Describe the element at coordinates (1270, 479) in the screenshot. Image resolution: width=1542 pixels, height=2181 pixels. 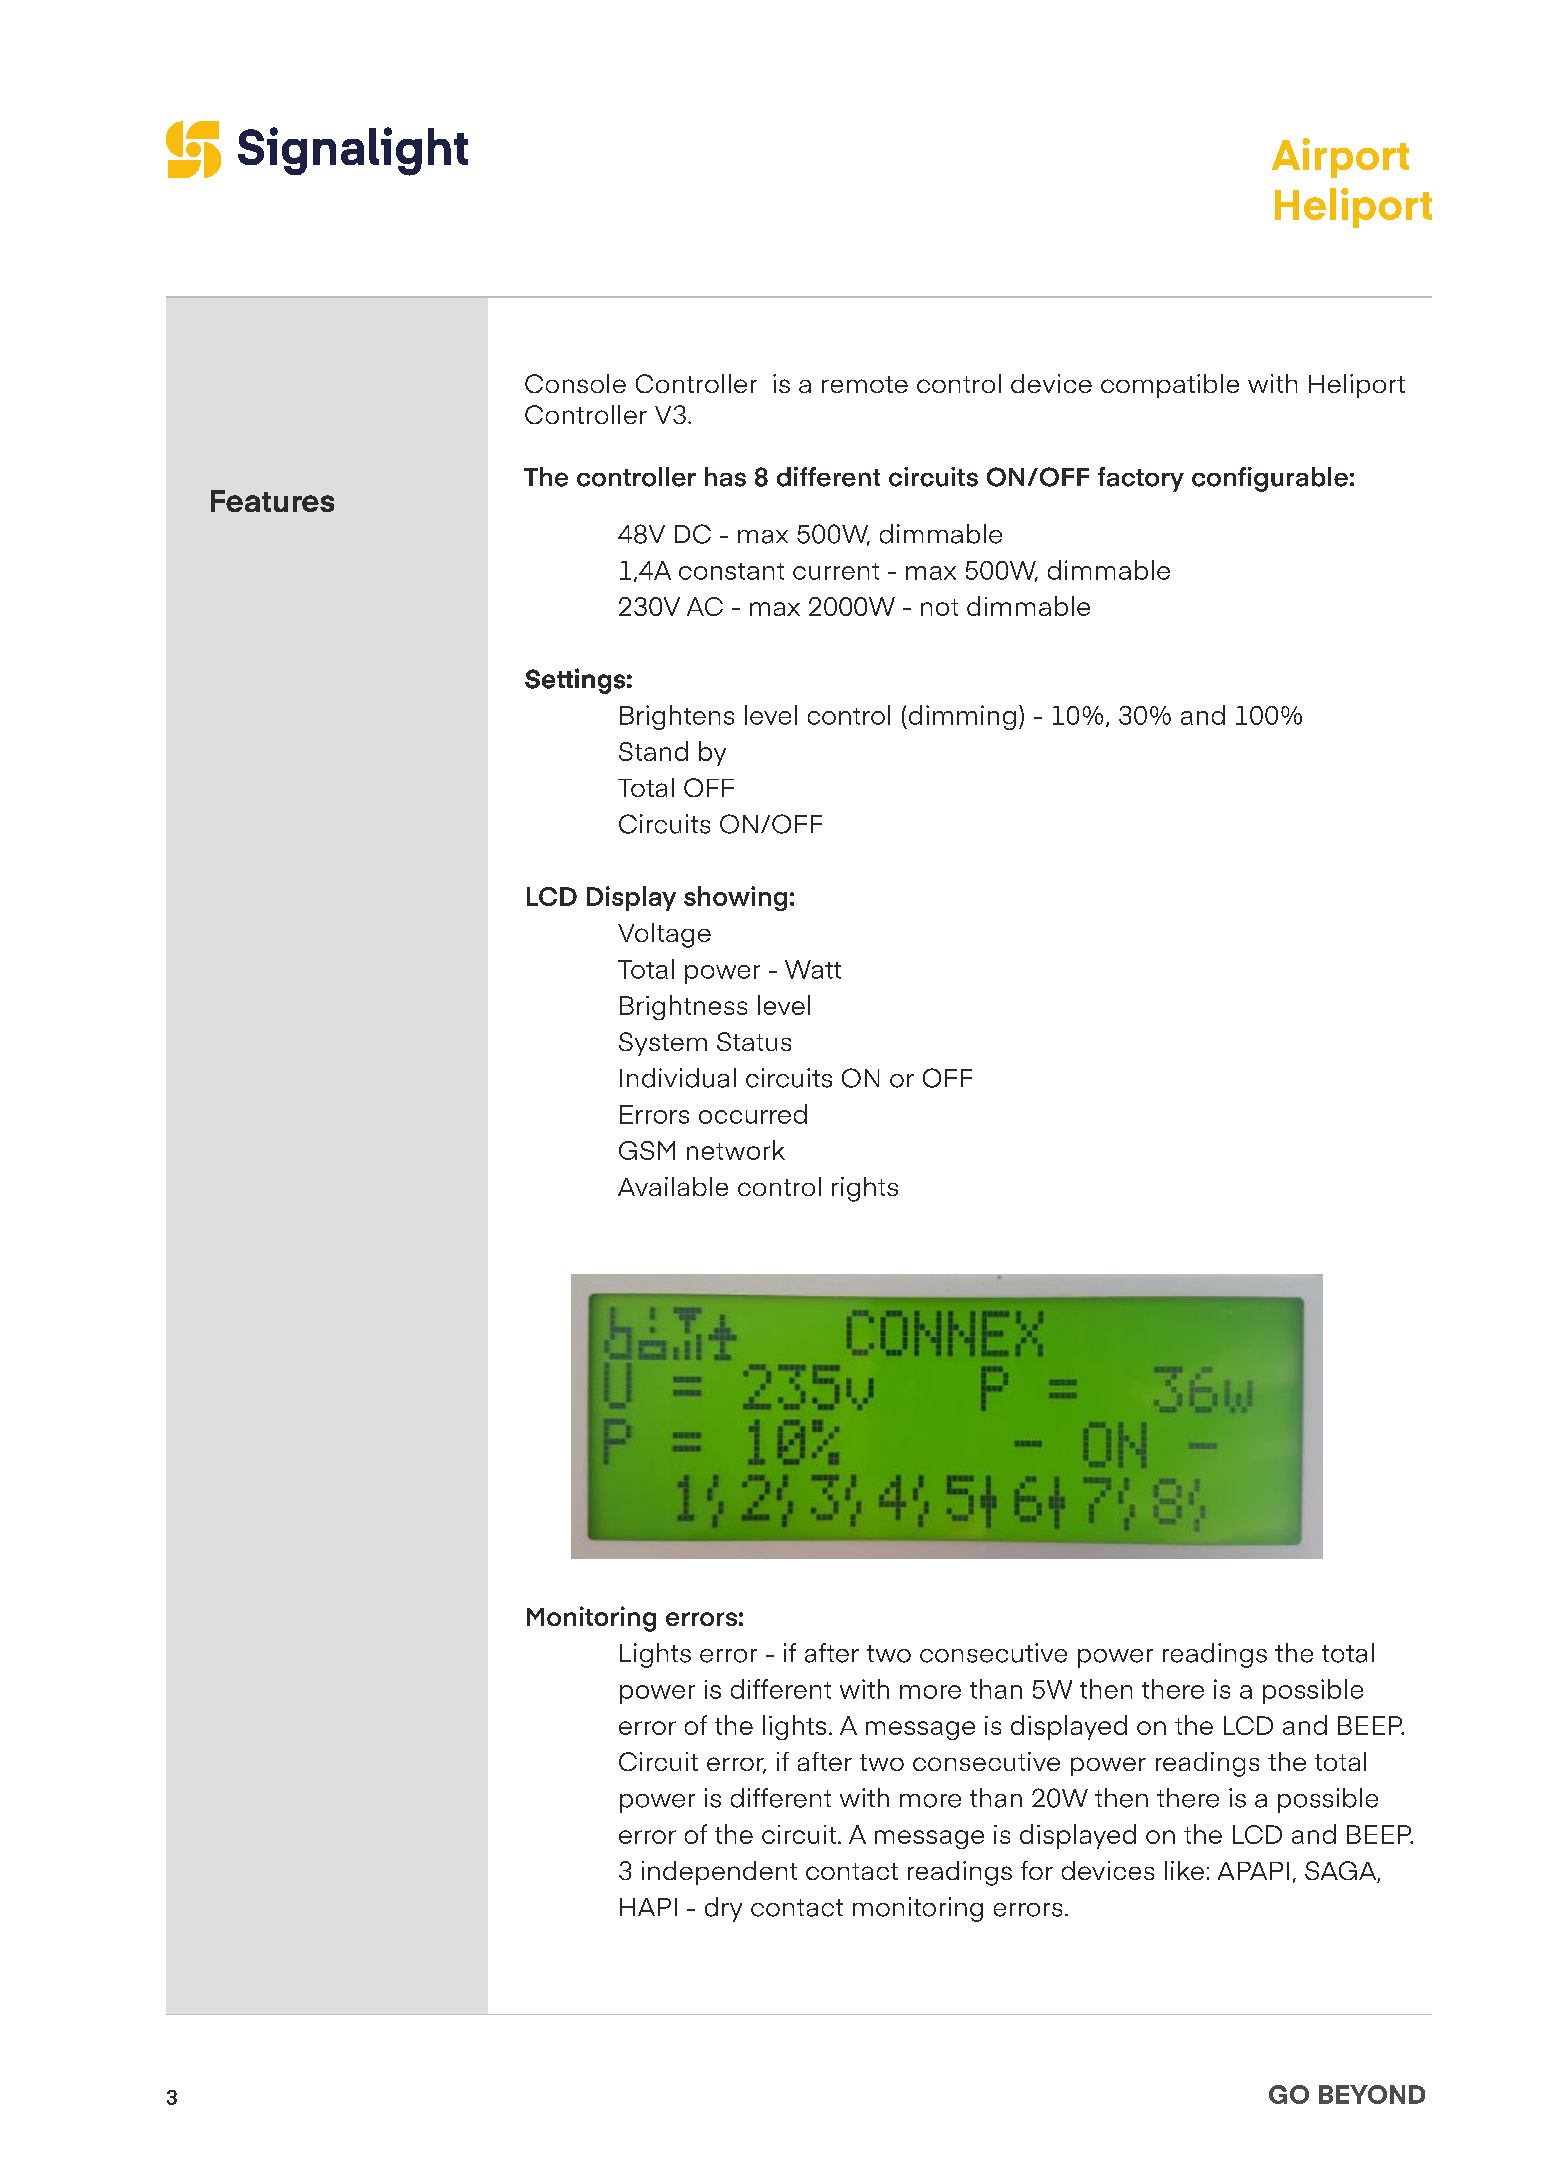
I see `configurable` at that location.
